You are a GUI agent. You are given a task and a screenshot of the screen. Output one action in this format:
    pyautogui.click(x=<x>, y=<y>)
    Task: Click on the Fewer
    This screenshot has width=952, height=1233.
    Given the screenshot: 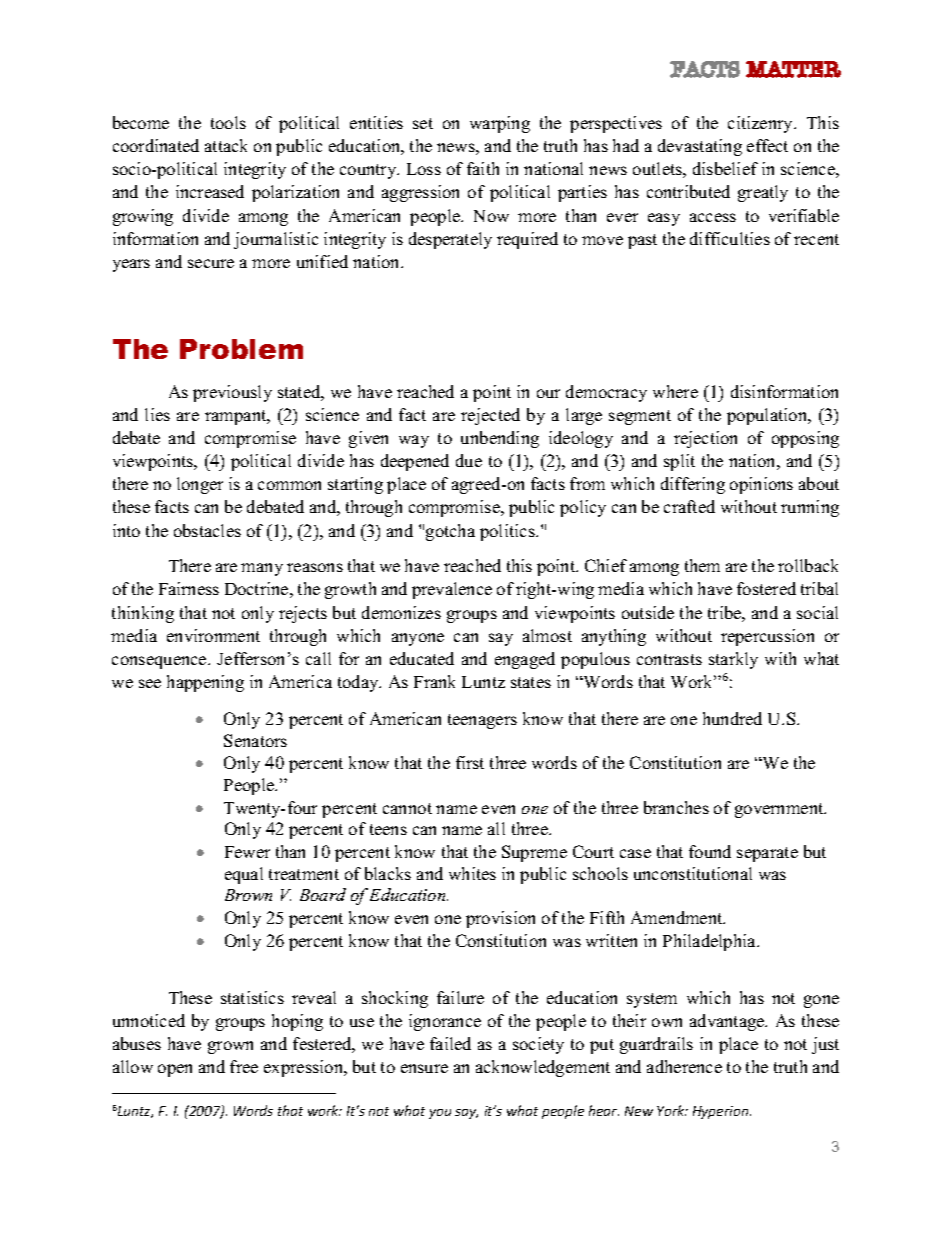 What is the action you would take?
    pyautogui.click(x=247, y=852)
